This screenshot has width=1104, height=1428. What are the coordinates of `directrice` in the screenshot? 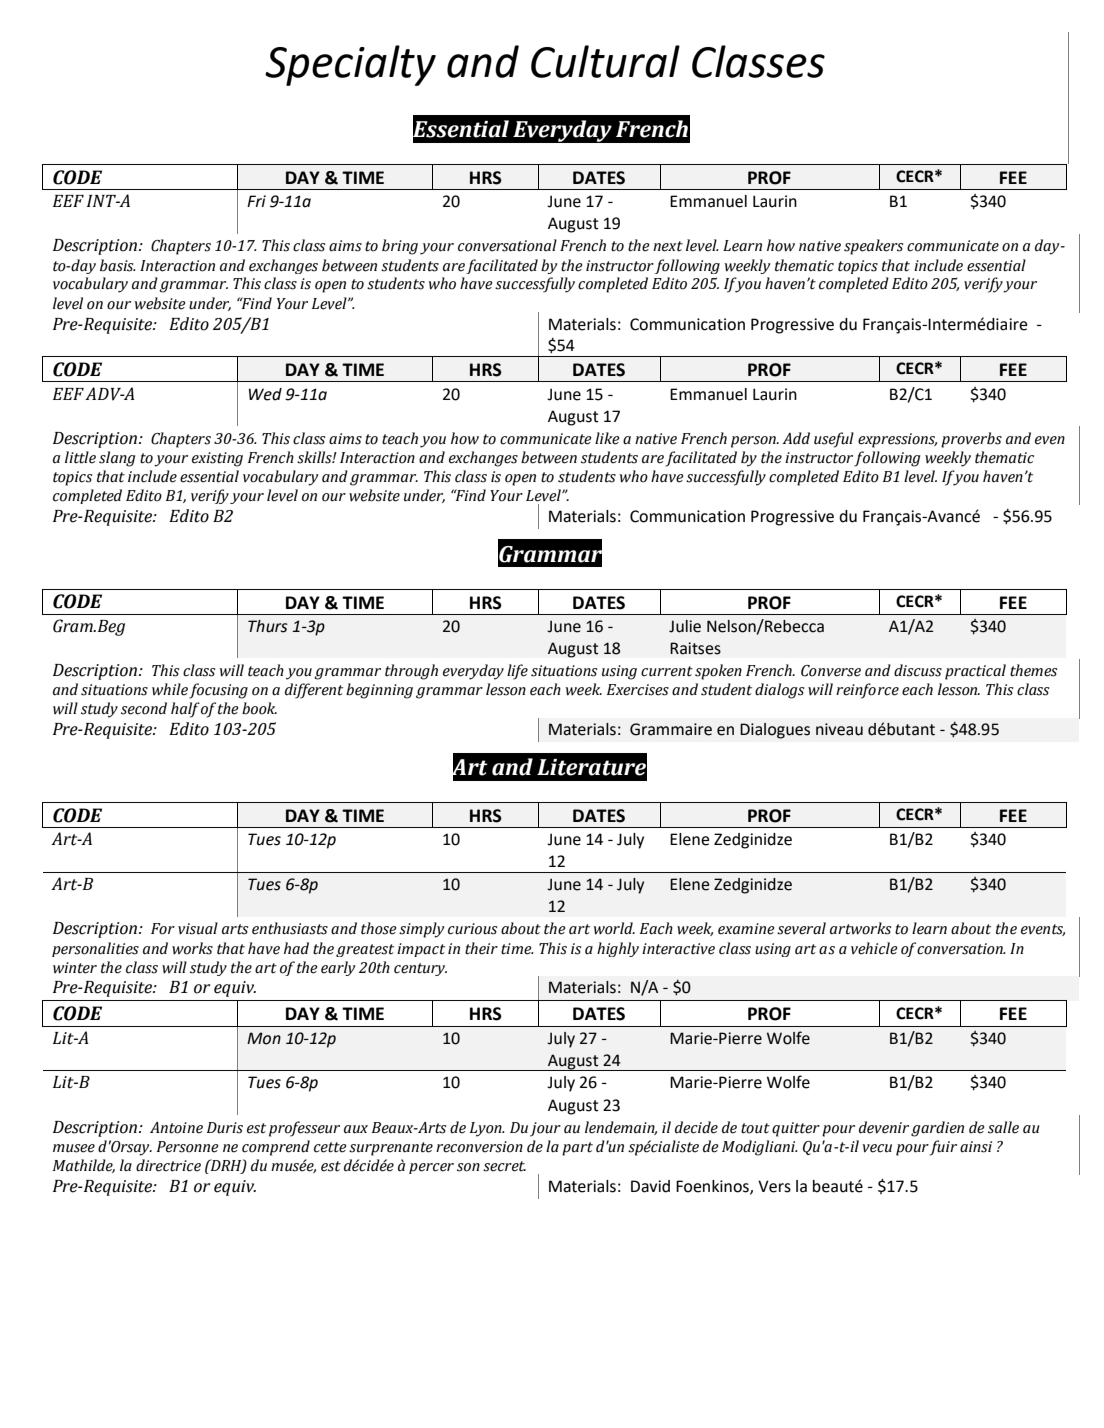 It's located at (168, 1165).
